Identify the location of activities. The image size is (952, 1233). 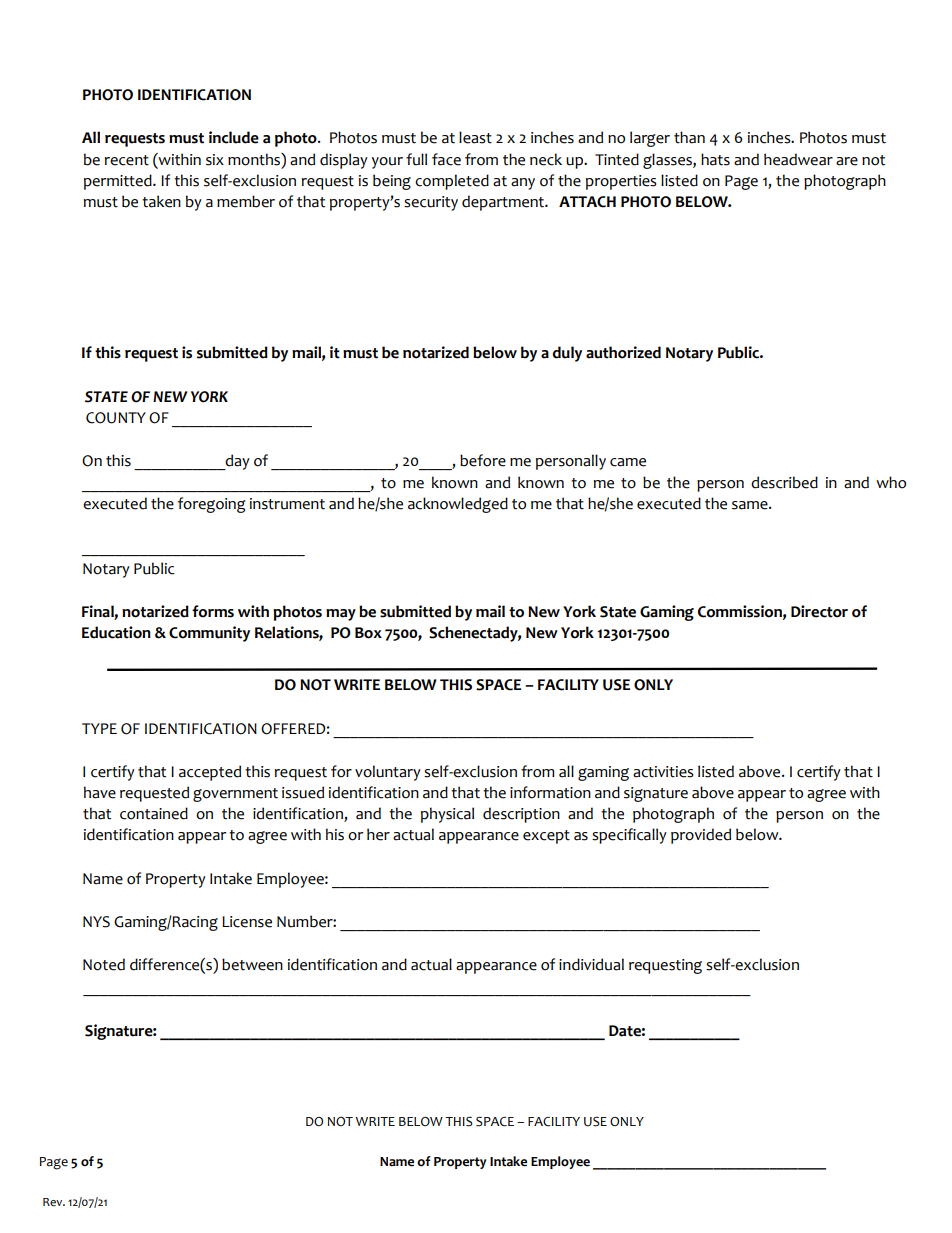
(663, 772).
